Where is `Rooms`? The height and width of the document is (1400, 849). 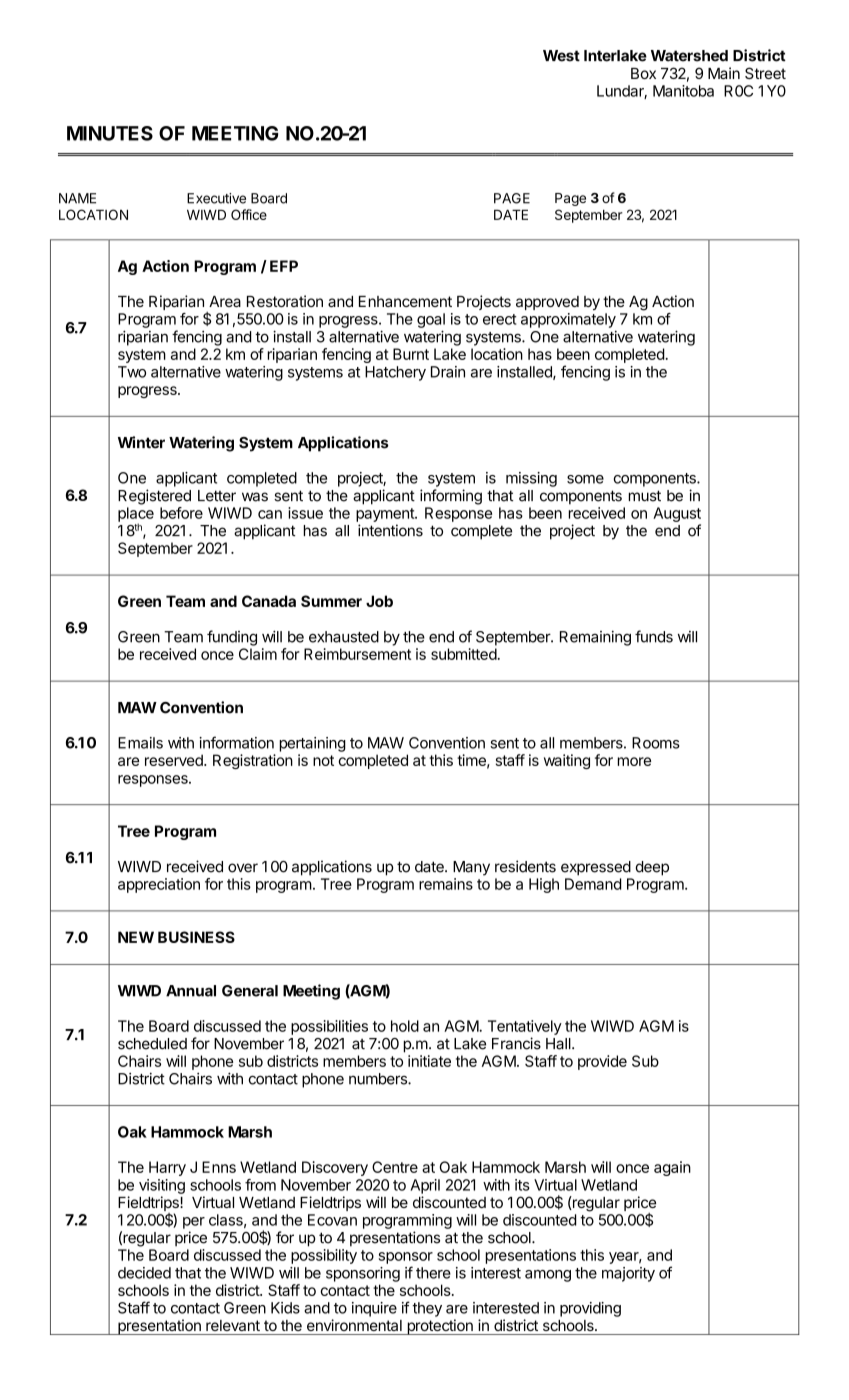 Rooms is located at coordinates (656, 743).
